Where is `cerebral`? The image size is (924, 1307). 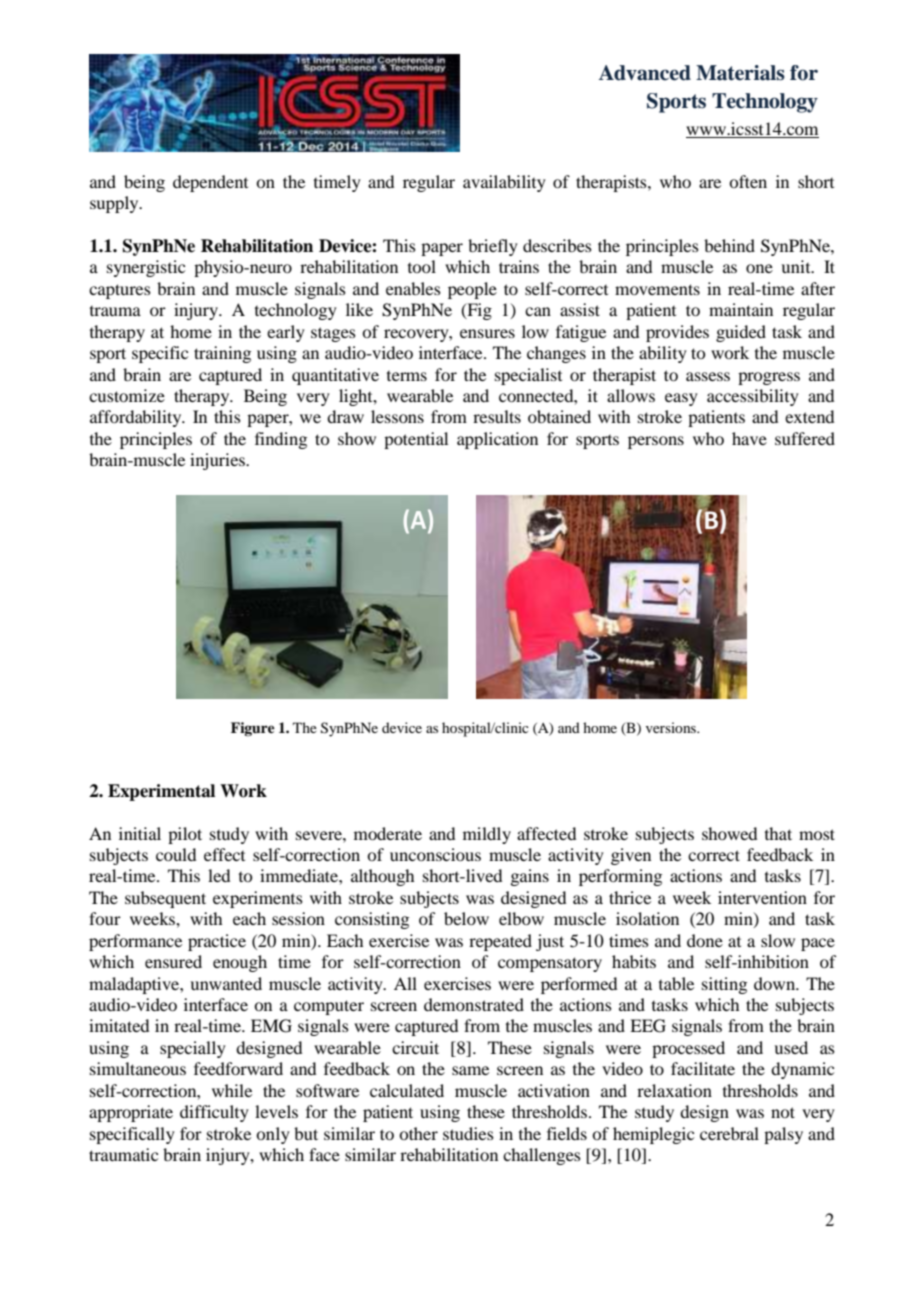 cerebral is located at coordinates (729, 1133).
